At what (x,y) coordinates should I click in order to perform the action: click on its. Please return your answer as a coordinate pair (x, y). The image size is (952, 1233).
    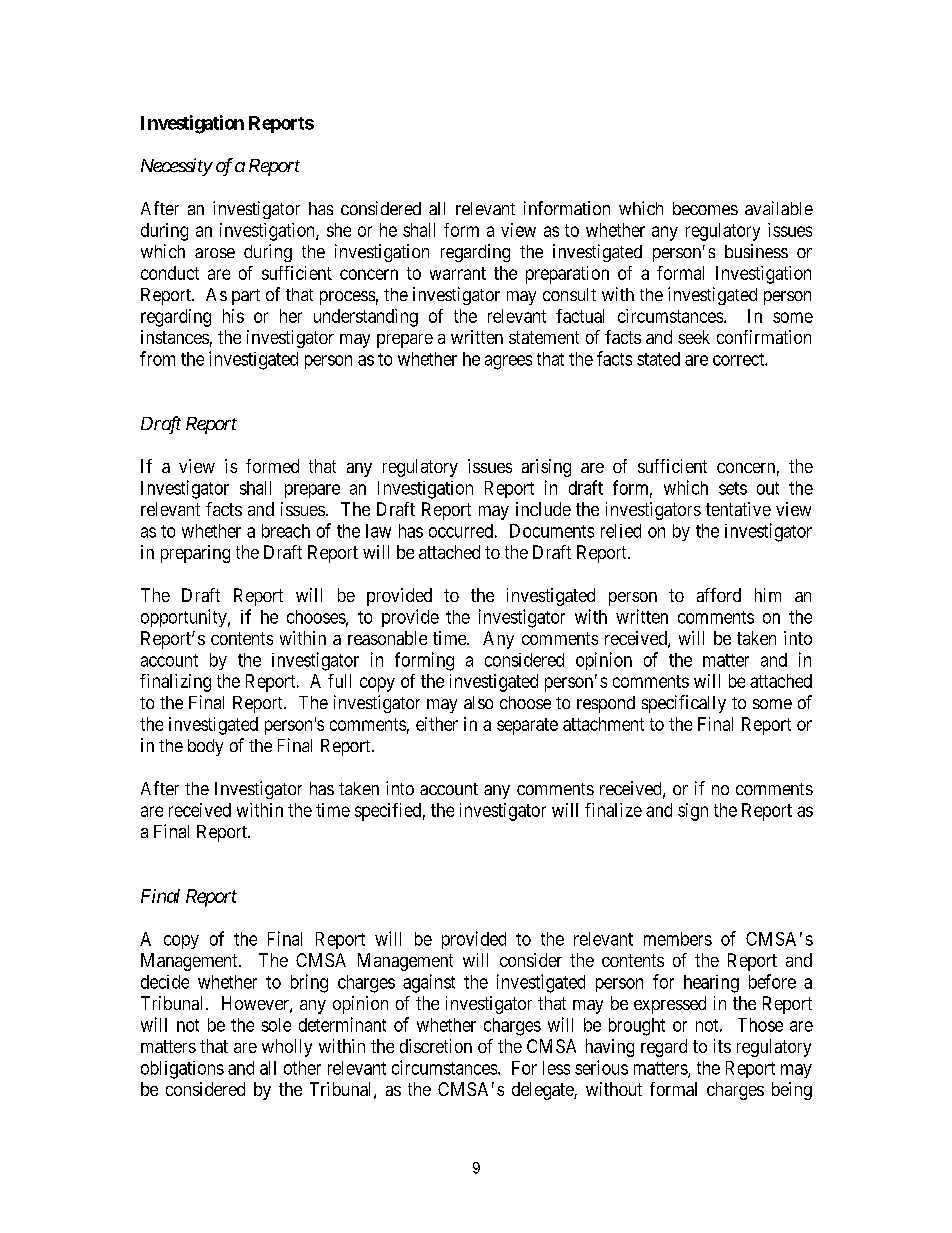
    Looking at the image, I should click on (722, 1046).
